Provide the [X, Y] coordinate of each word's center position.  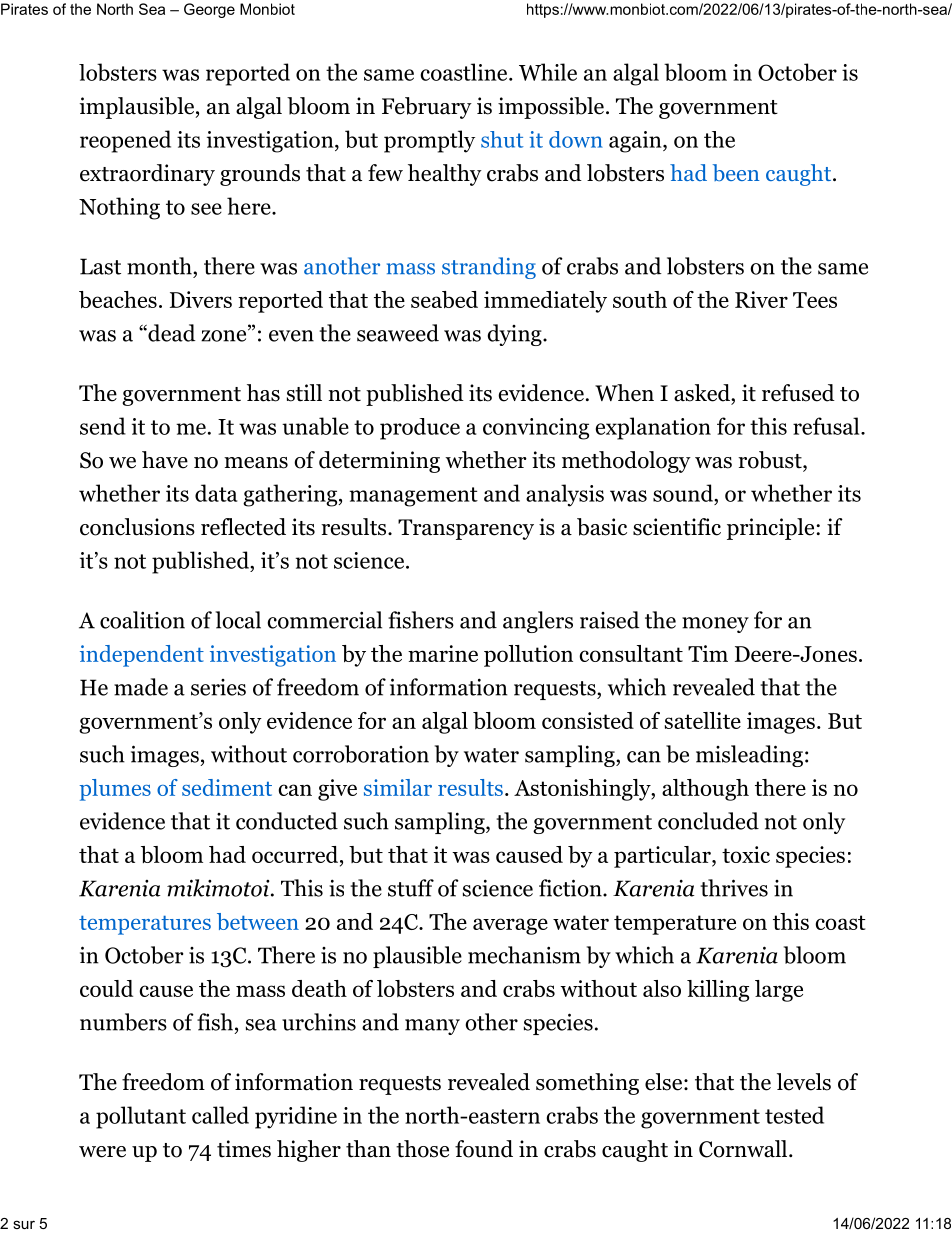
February [427, 108]
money [715, 625]
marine [443, 653]
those [422, 1149]
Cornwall [744, 1149]
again [636, 142]
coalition [142, 620]
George [209, 10]
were [102, 1152]
